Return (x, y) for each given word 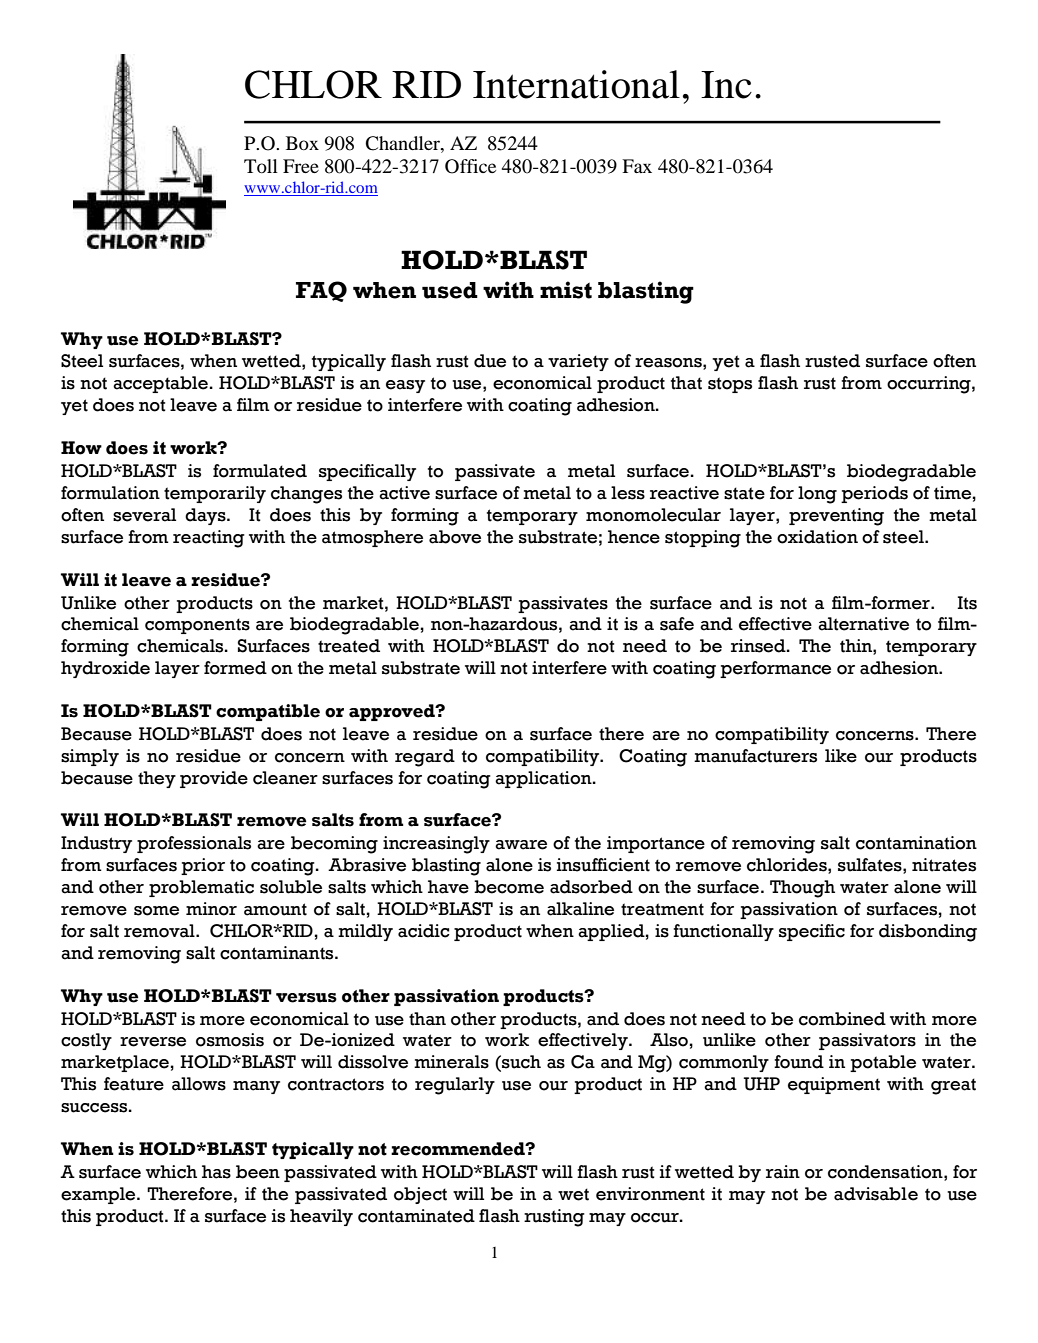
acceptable (160, 384)
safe (677, 624)
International (576, 84)
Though (802, 889)
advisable (876, 1194)
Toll (261, 166)
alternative (863, 624)
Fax (637, 166)
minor (211, 909)
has (216, 1172)
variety (578, 362)
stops (730, 385)
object (420, 1195)
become (509, 887)
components (197, 626)
